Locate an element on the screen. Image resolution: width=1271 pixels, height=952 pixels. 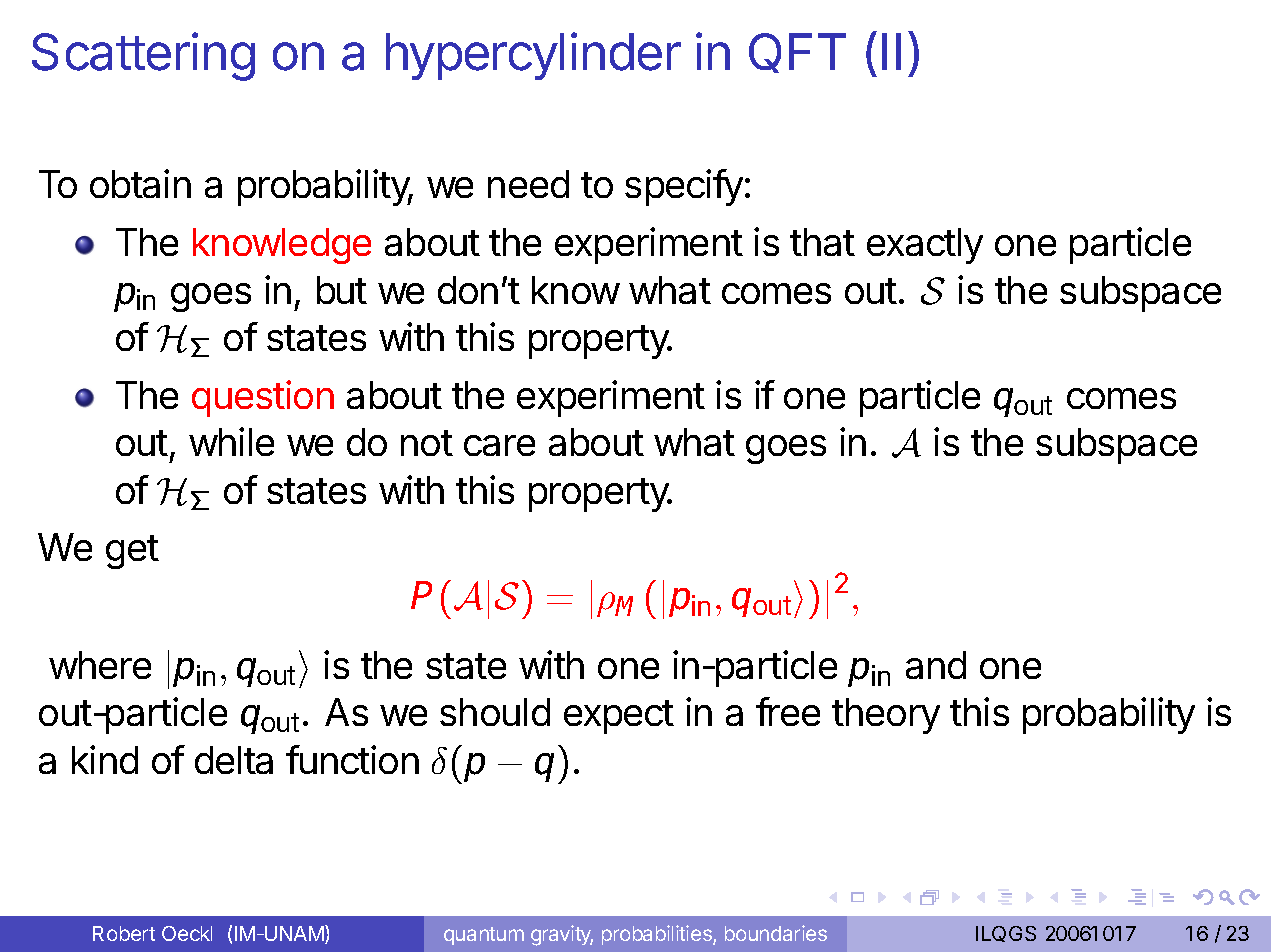
Robert is located at coordinates (124, 933).
